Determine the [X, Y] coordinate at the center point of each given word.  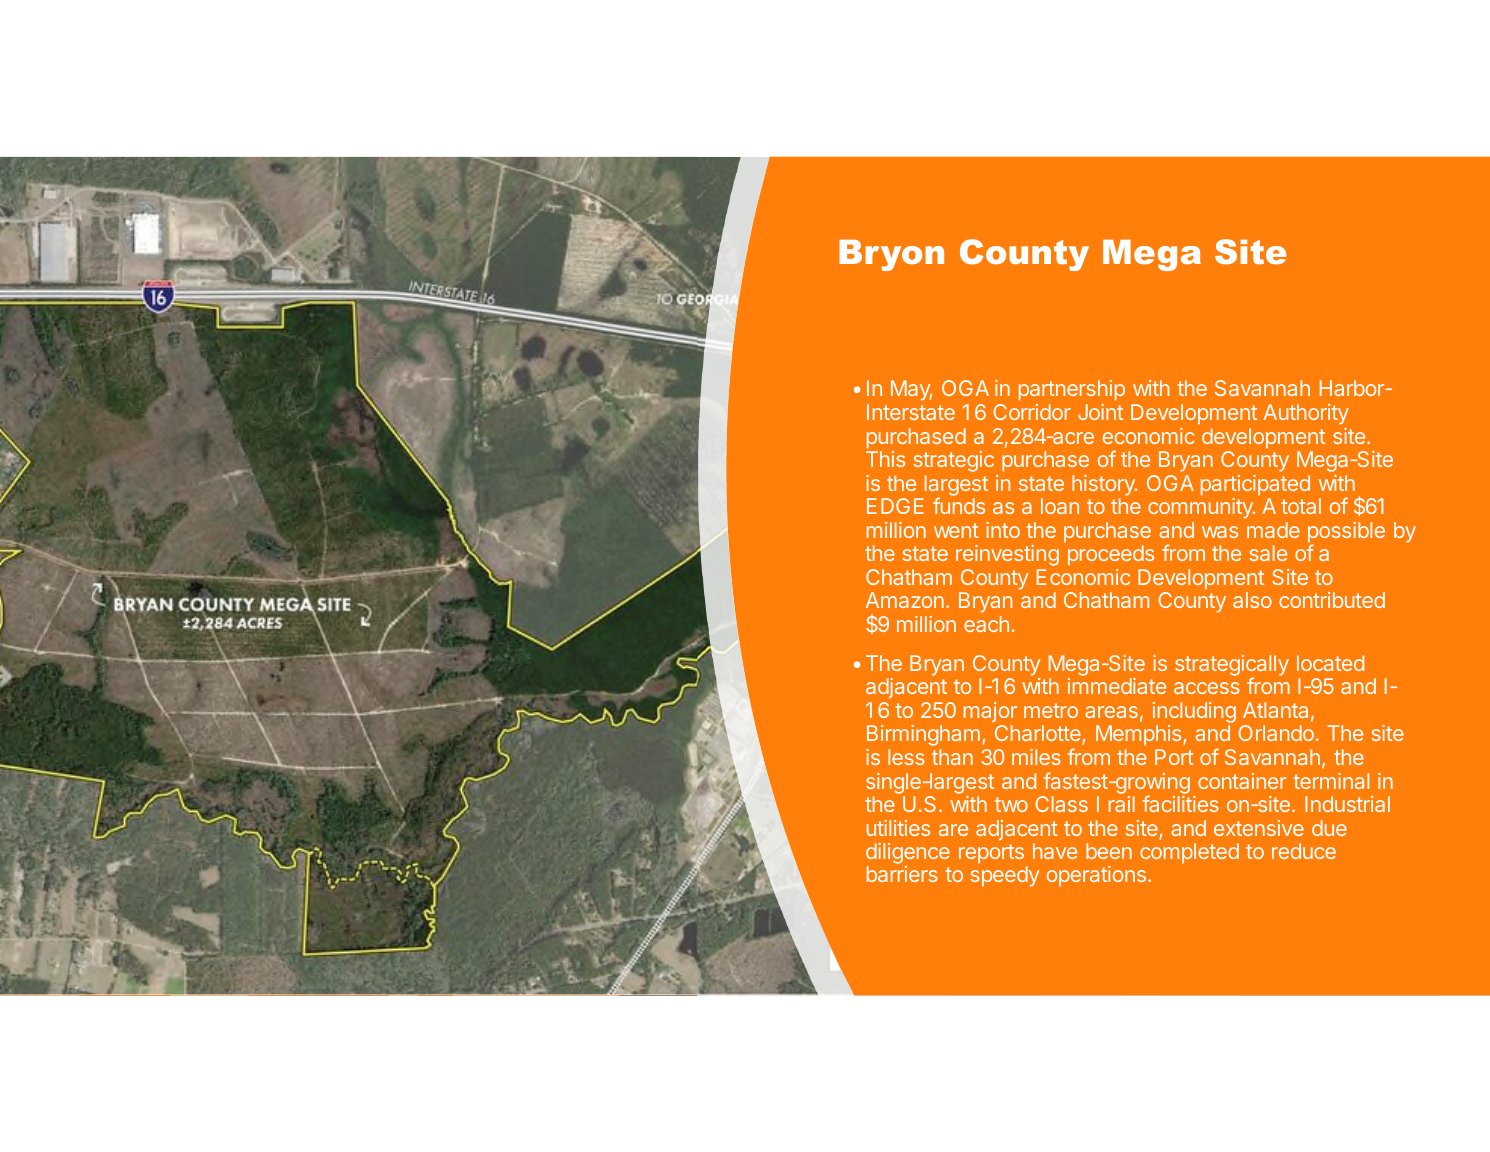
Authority [1306, 414]
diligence [908, 855]
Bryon [891, 255]
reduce [1304, 851]
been [1109, 851]
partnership [1072, 390]
